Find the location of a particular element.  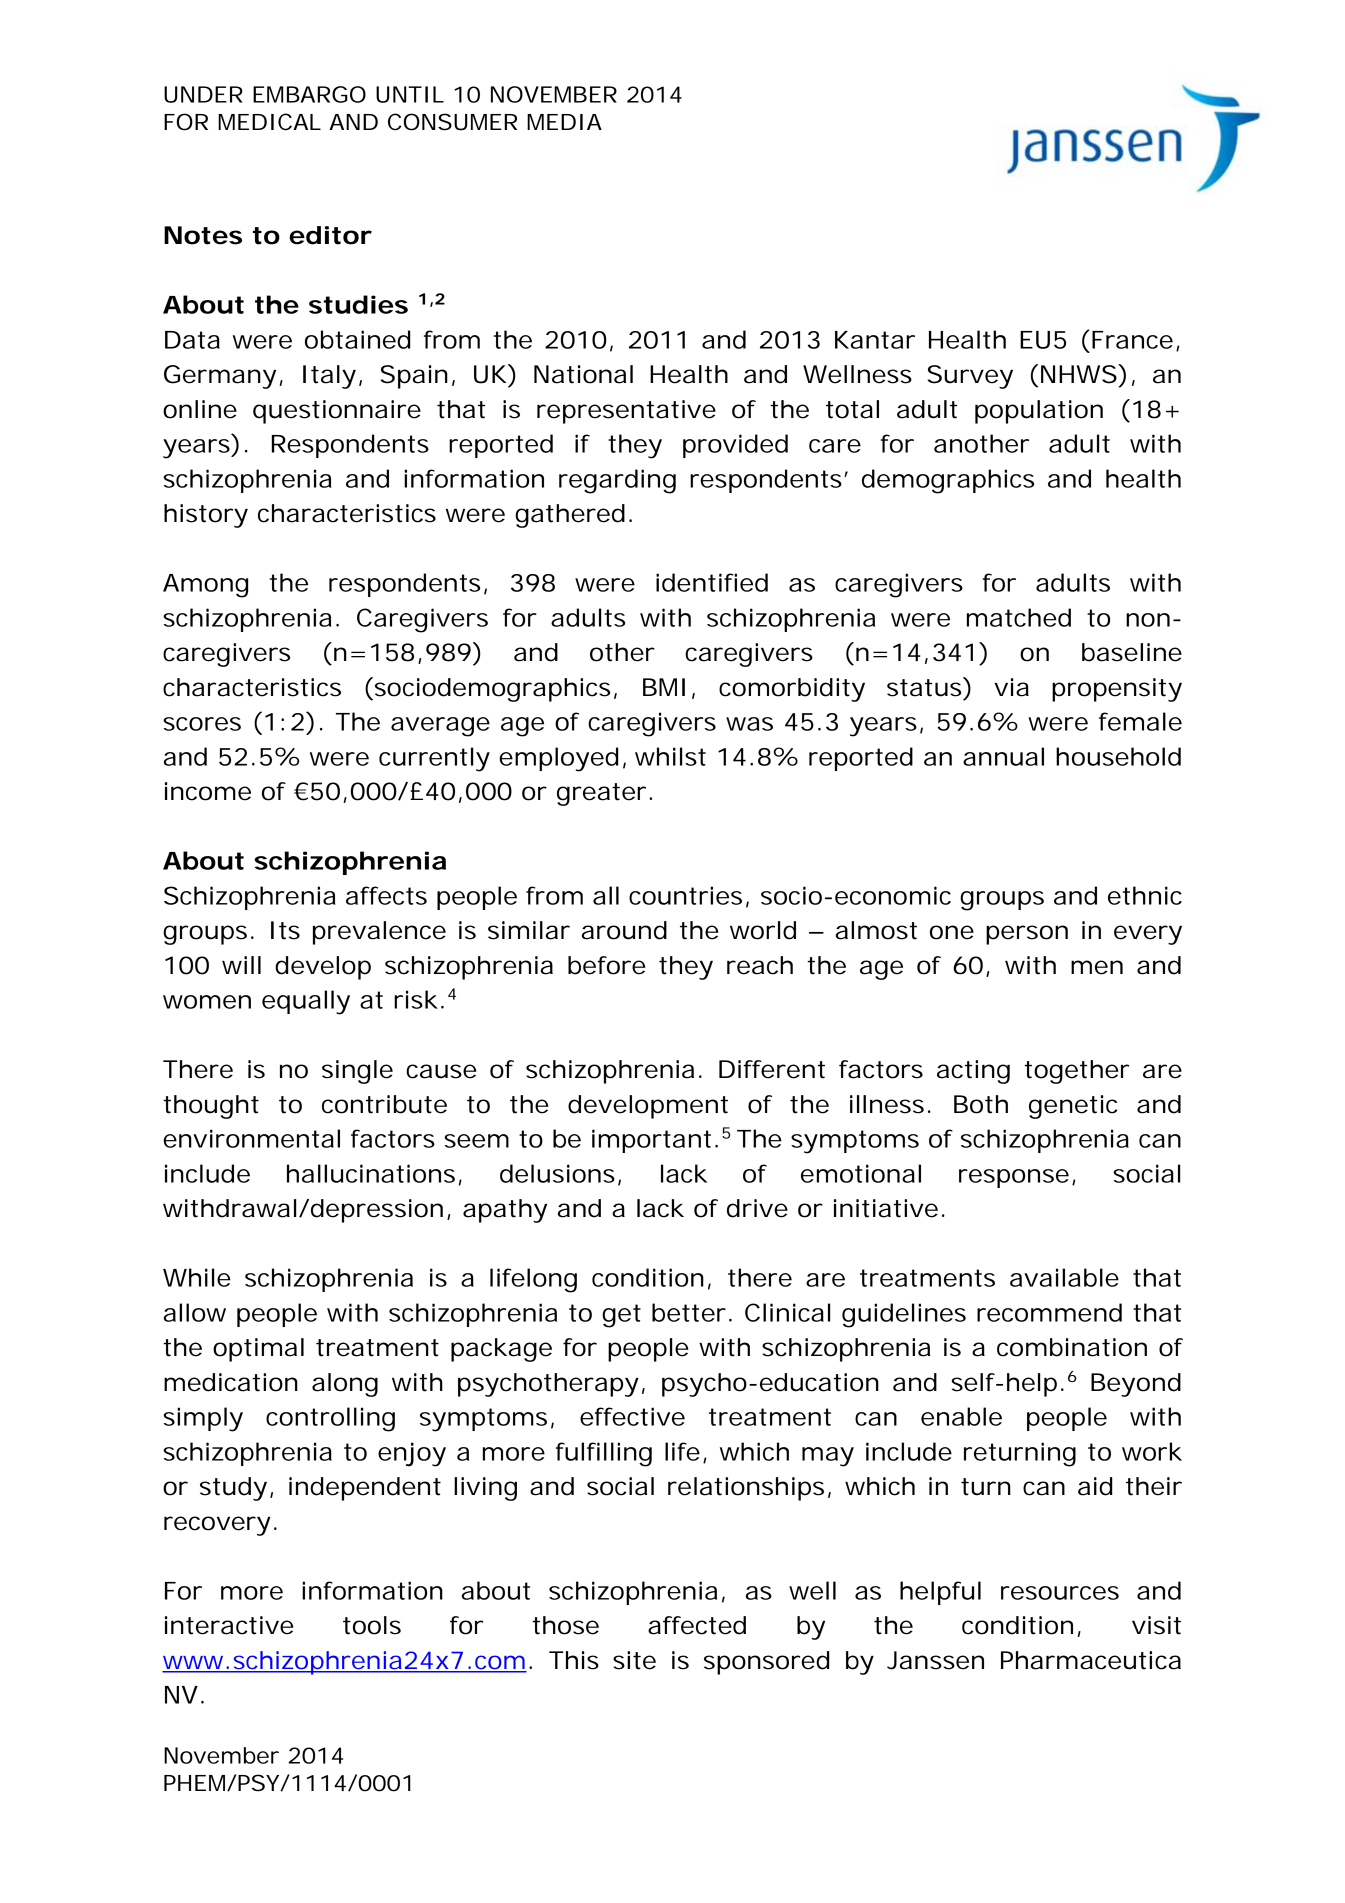

tools is located at coordinates (372, 1625).
